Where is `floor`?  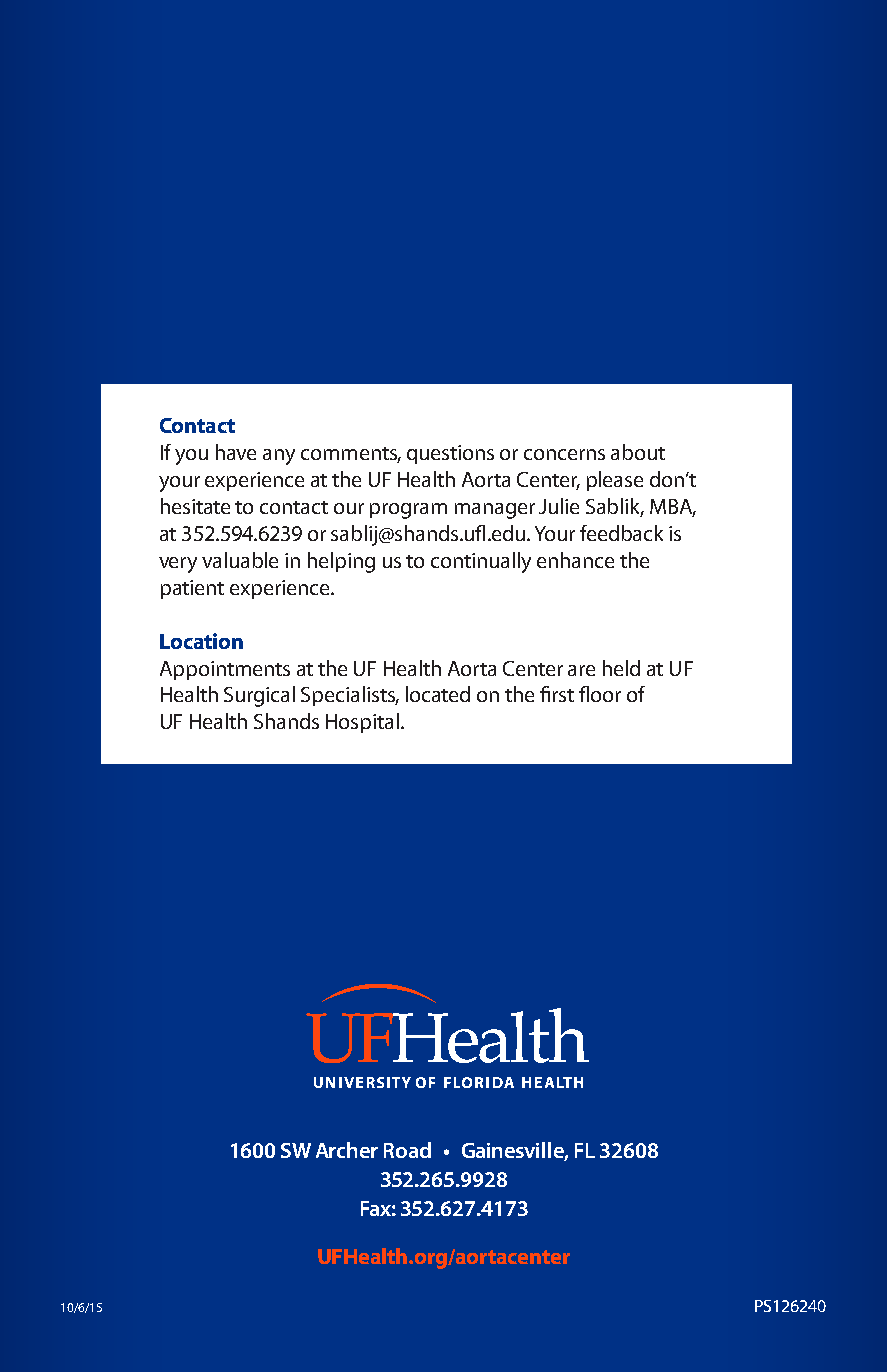
floor is located at coordinates (600, 694).
